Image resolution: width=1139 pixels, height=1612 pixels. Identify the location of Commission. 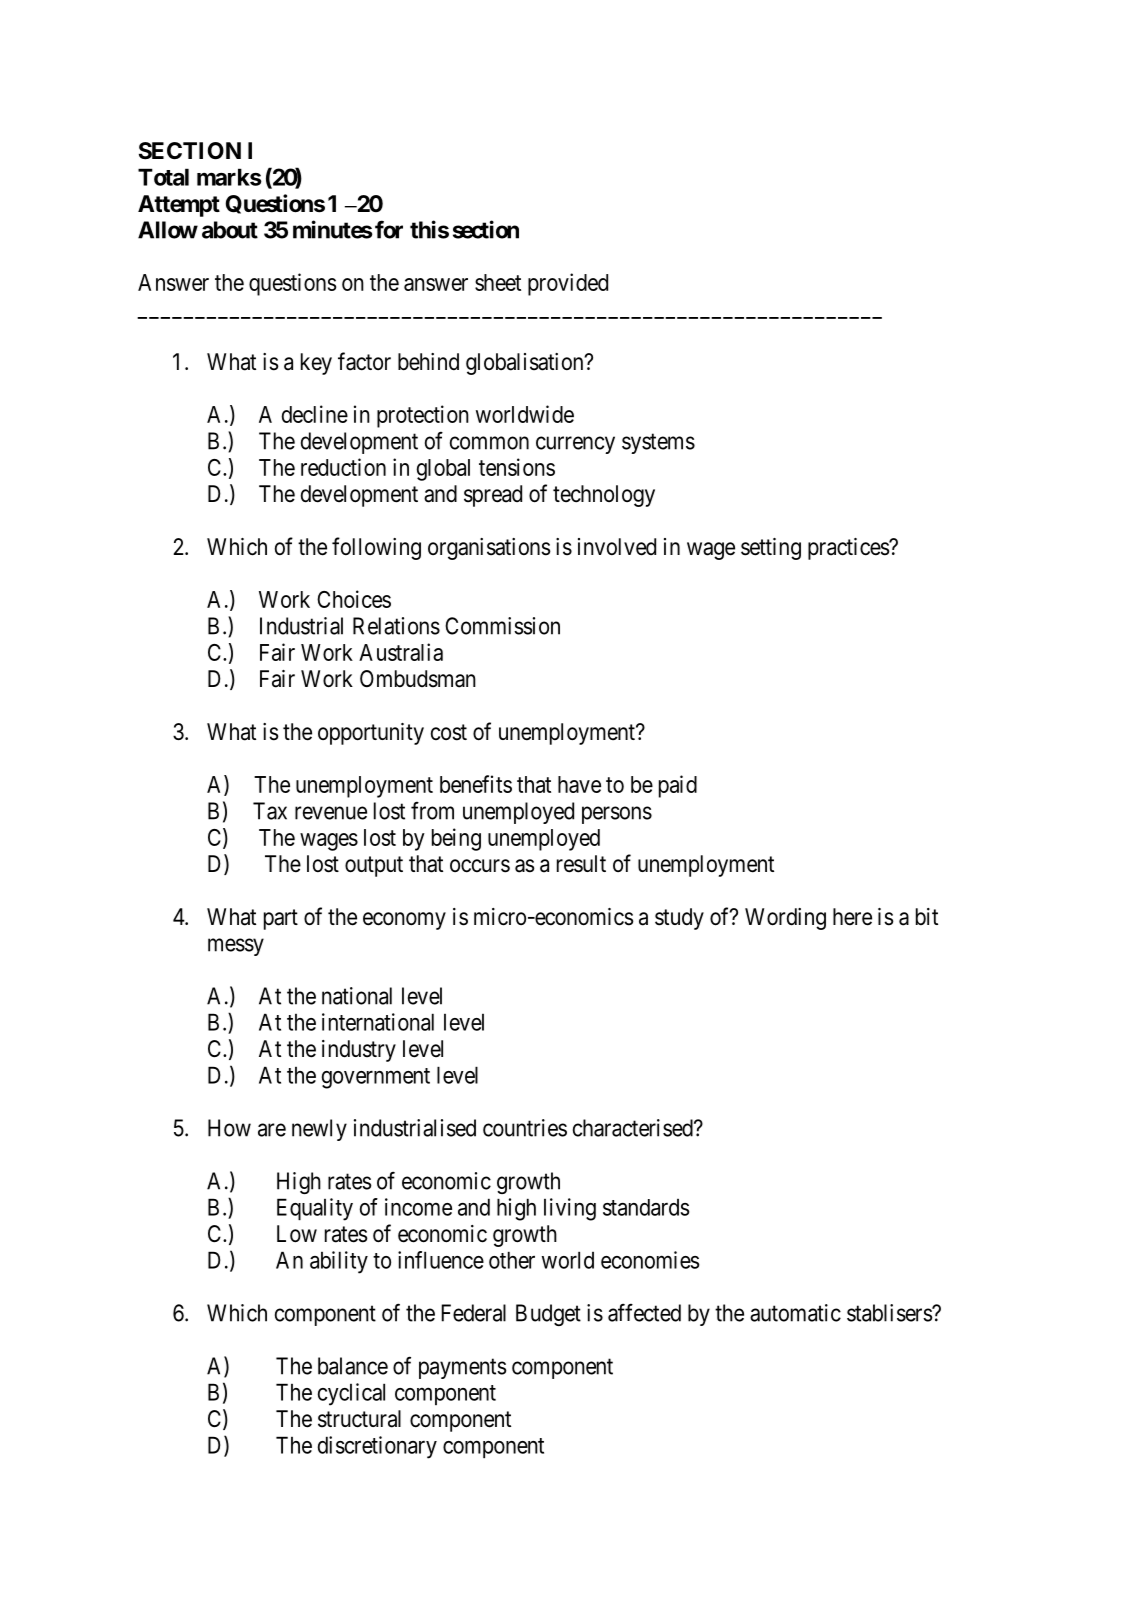
(502, 626).
